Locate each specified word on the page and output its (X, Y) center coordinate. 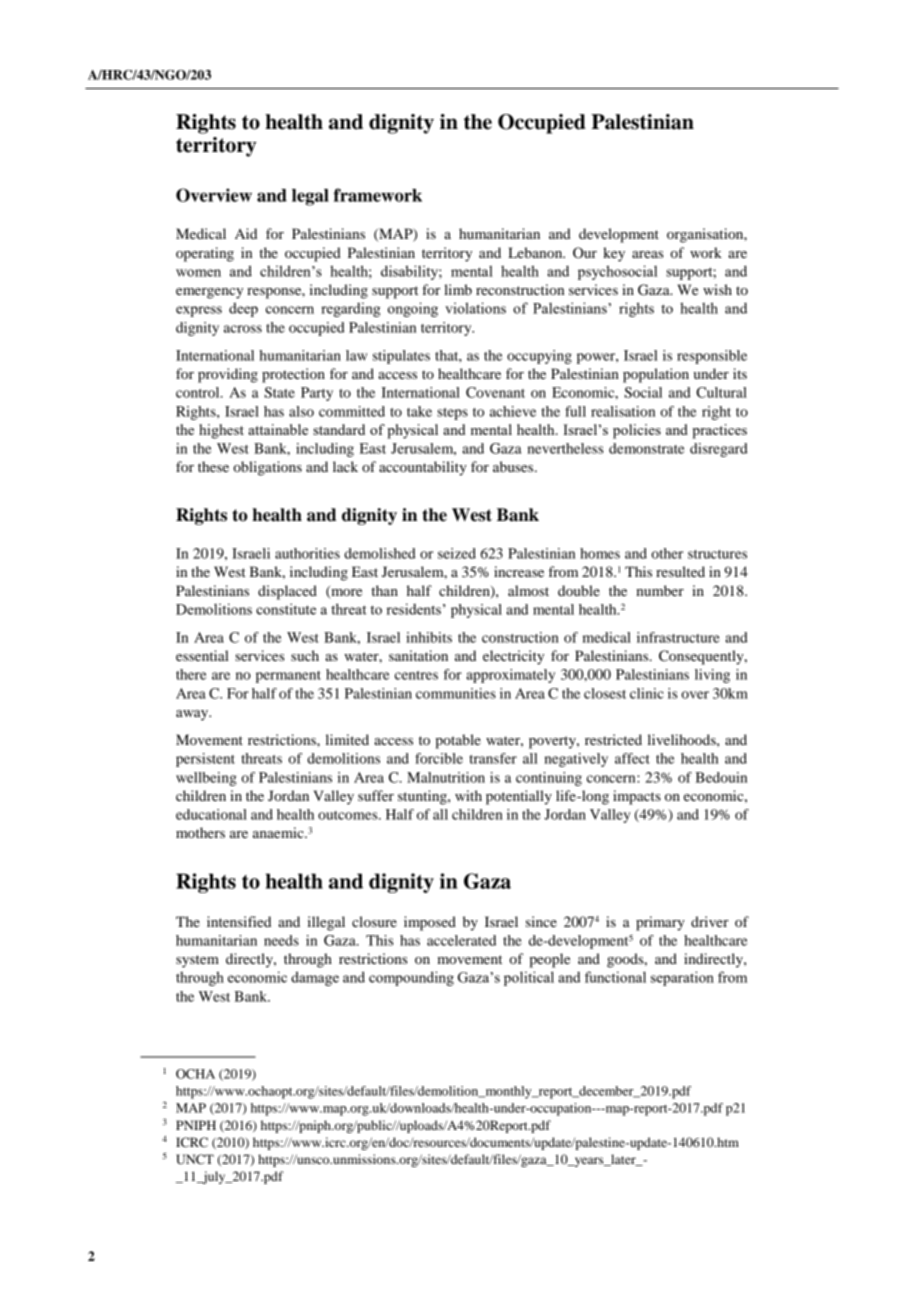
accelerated (461, 940)
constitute (286, 609)
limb (458, 289)
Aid (246, 233)
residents (414, 609)
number (660, 590)
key (614, 254)
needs (281, 940)
